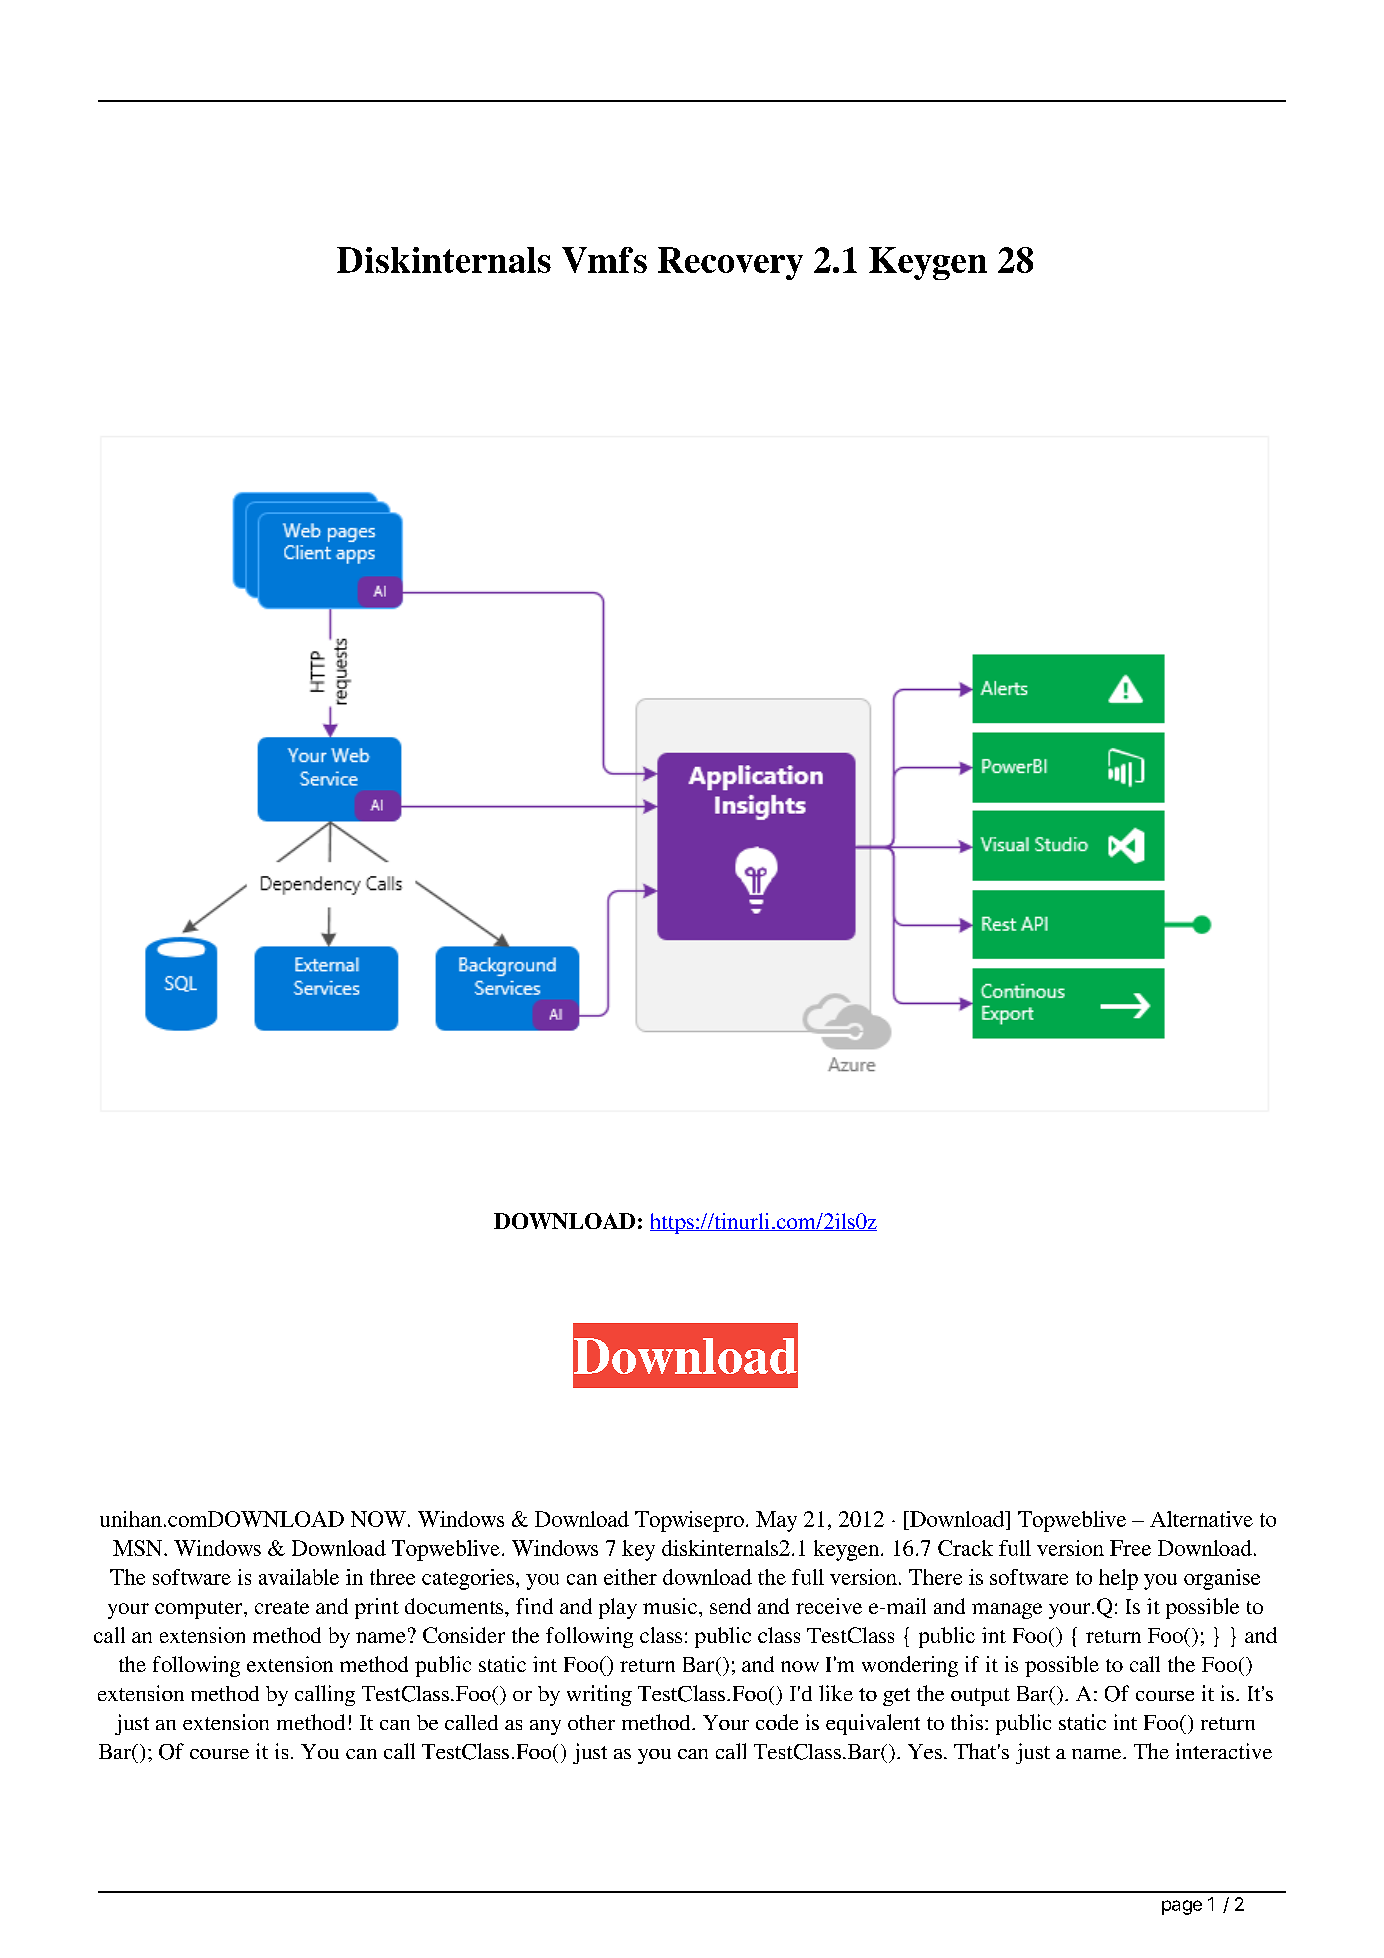 This page has width=1384, height=1958. What do you see at coordinates (139, 1548) in the page?
I see `MSN` at bounding box center [139, 1548].
